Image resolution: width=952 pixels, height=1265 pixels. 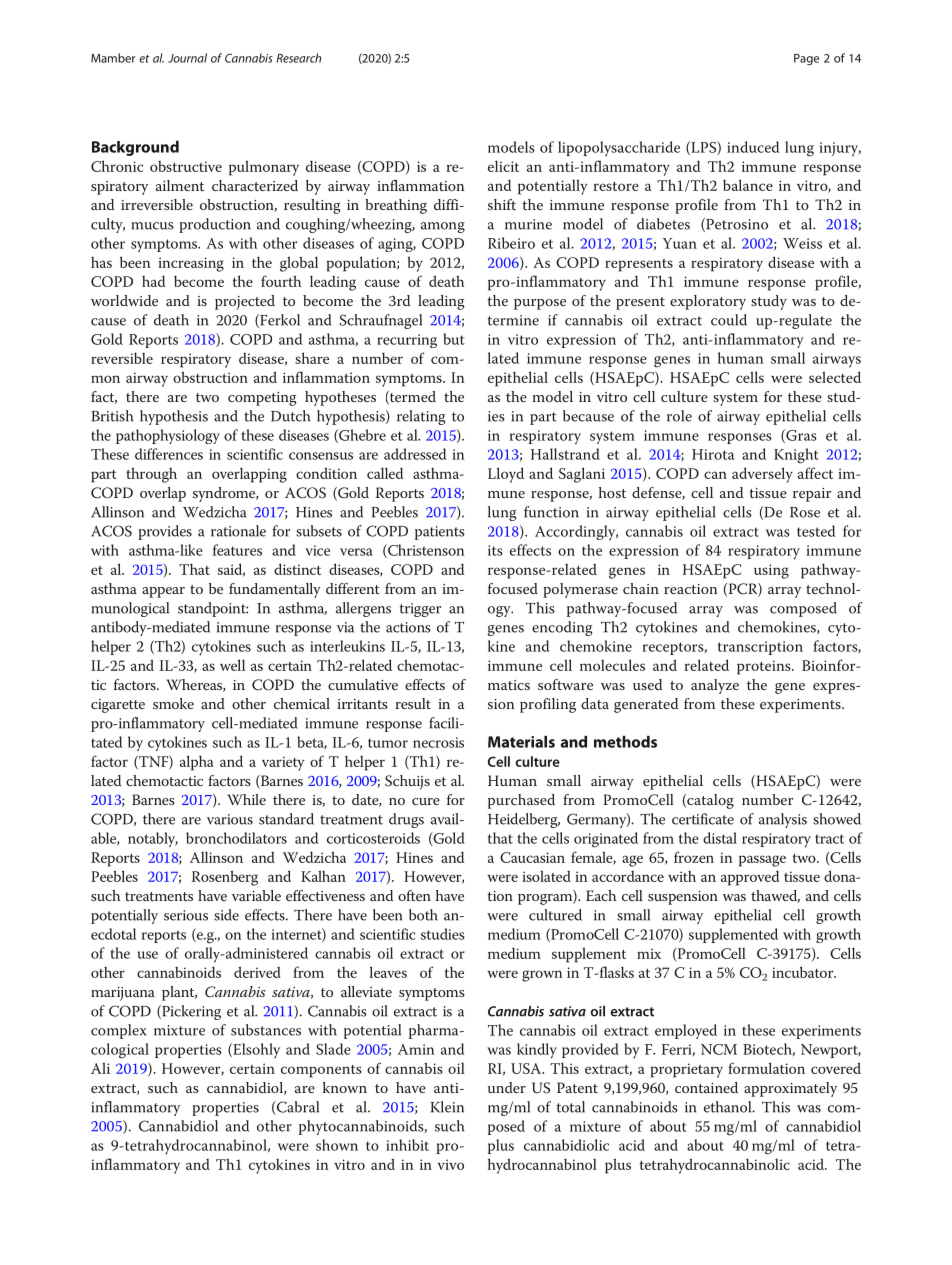 What do you see at coordinates (423, 915) in the image?
I see `both` at bounding box center [423, 915].
